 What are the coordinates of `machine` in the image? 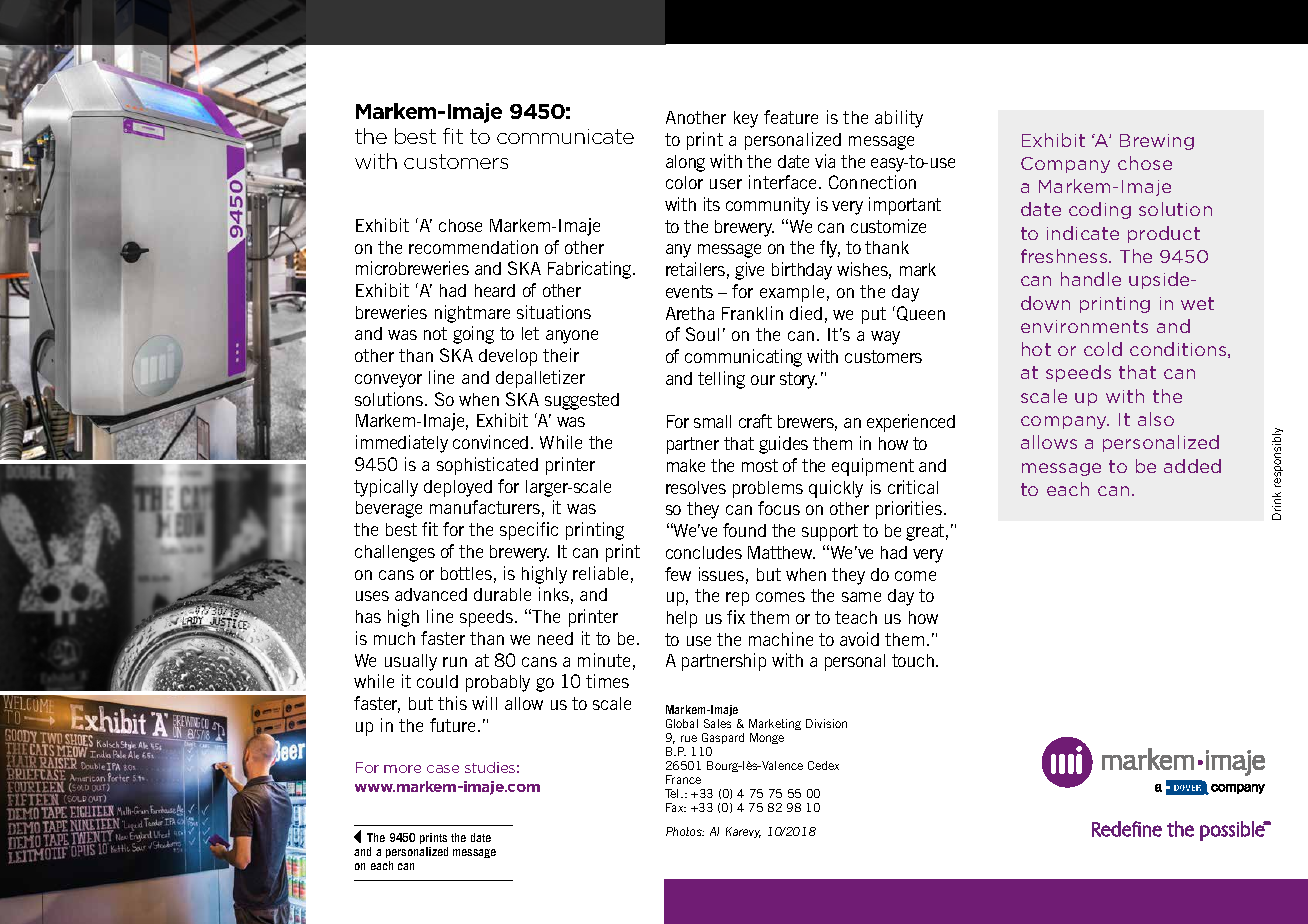 It's located at (781, 639).
